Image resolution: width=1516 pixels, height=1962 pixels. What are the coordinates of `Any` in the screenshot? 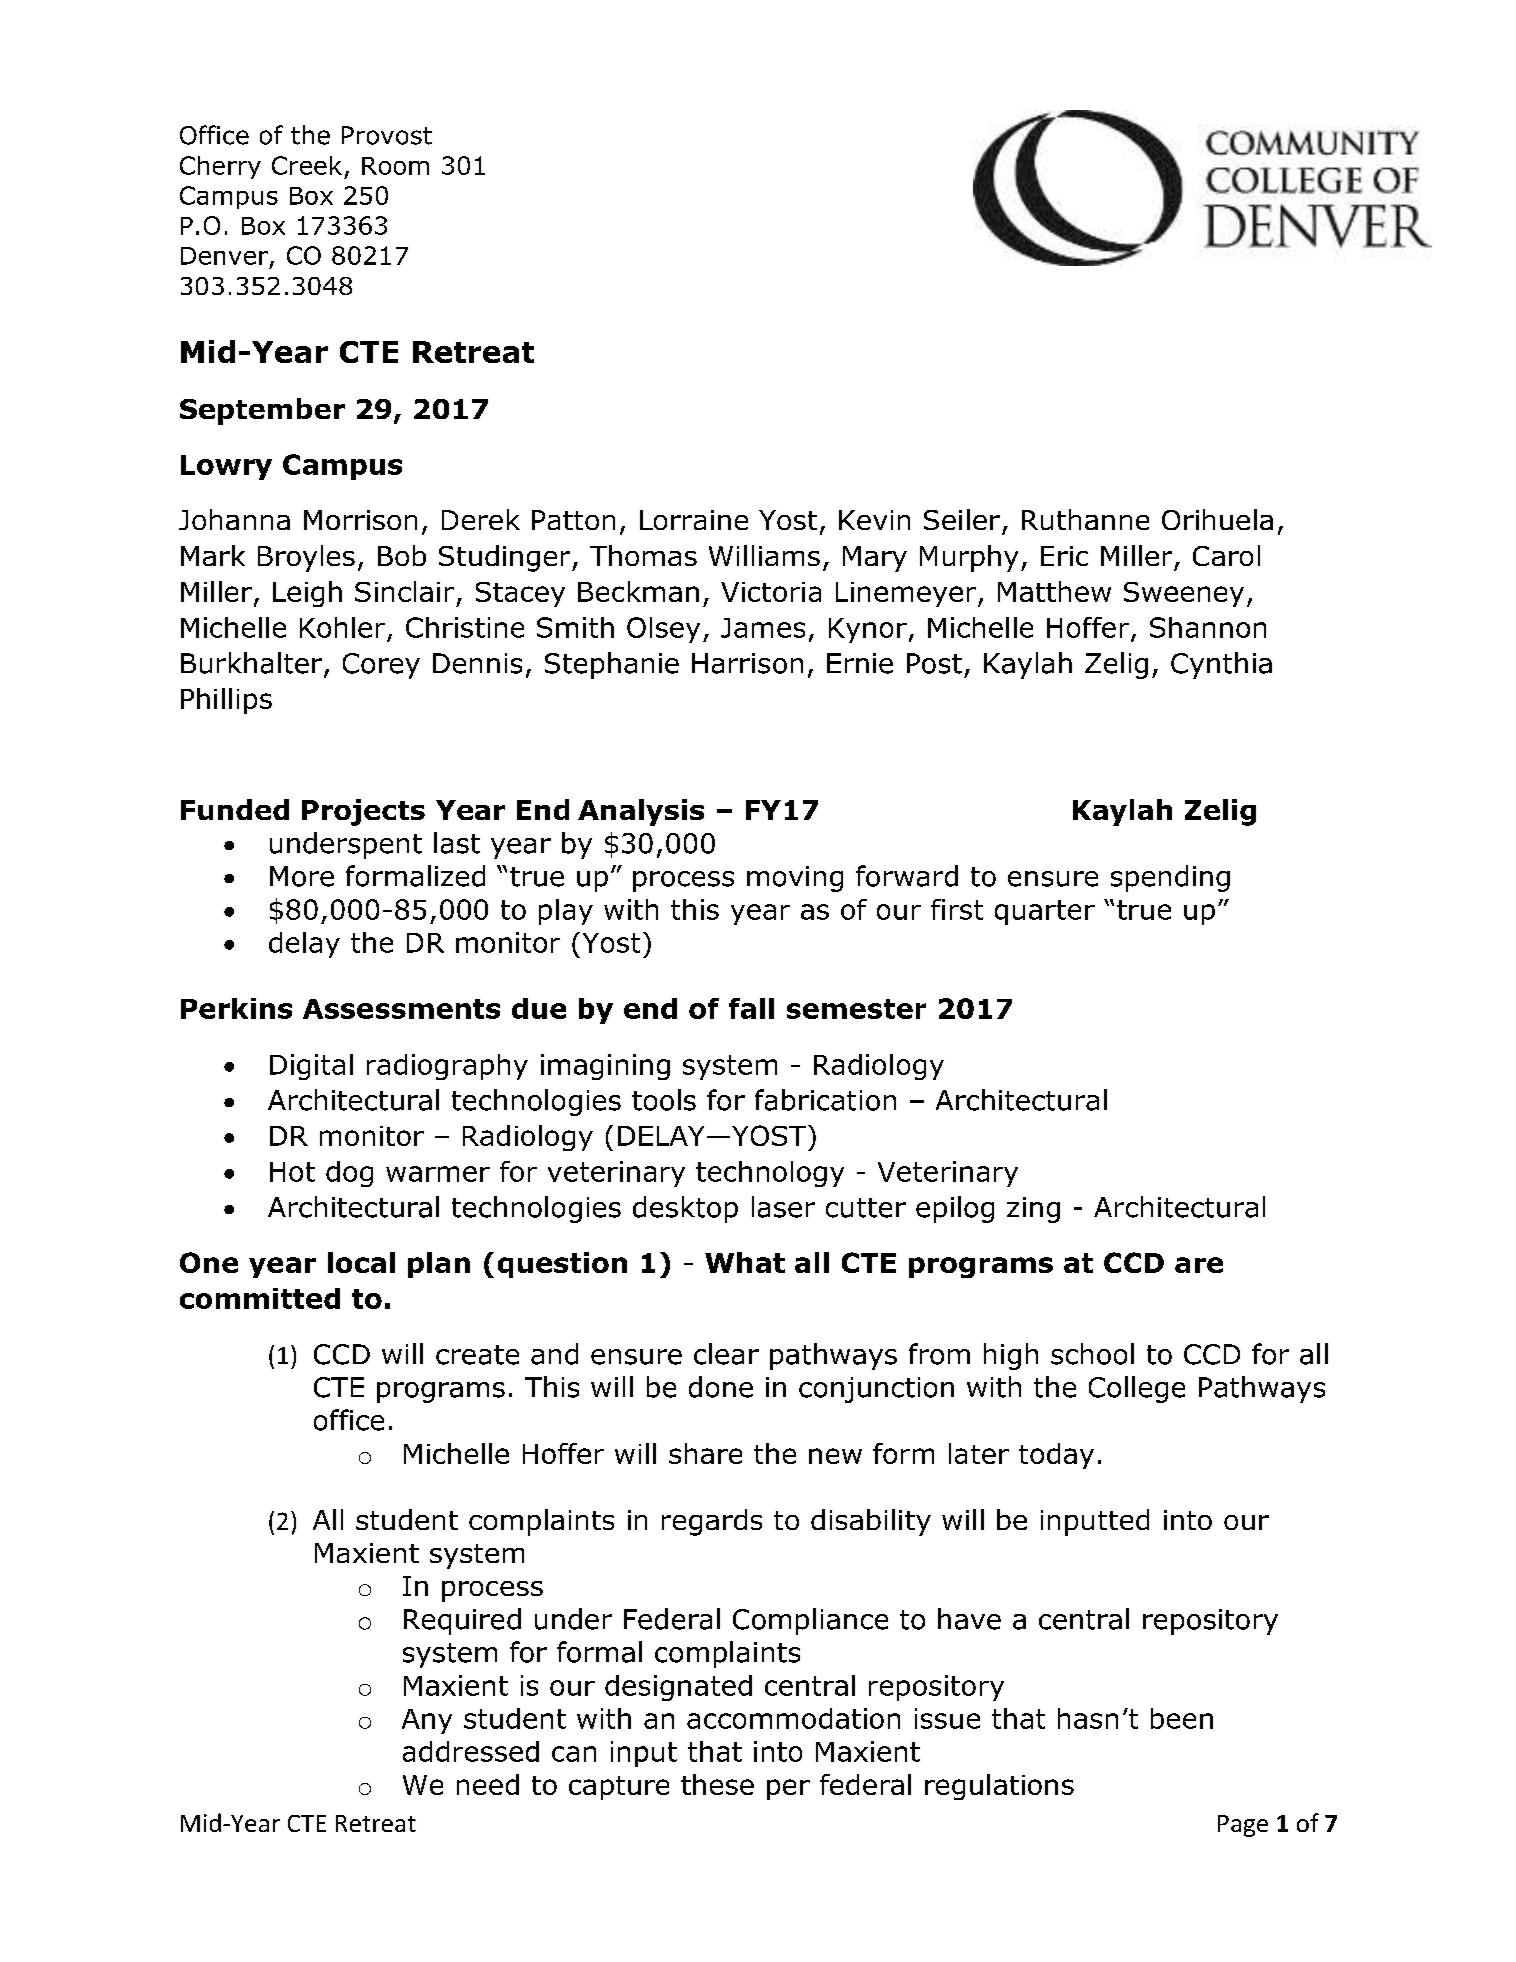 It's located at (427, 1721).
